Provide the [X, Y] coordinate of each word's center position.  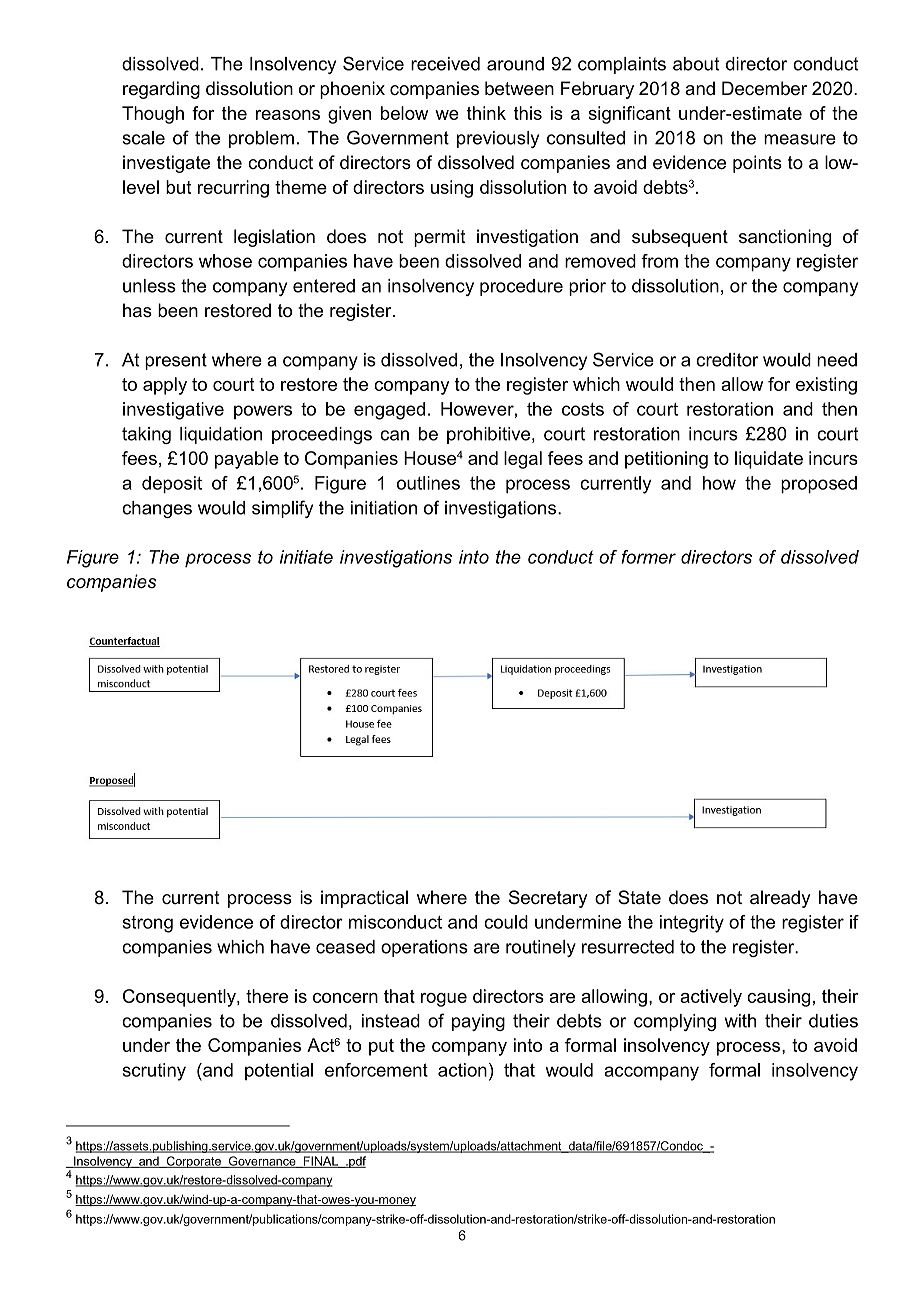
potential [279, 1071]
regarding [161, 90]
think [486, 113]
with [740, 1021]
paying [478, 1022]
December [764, 88]
